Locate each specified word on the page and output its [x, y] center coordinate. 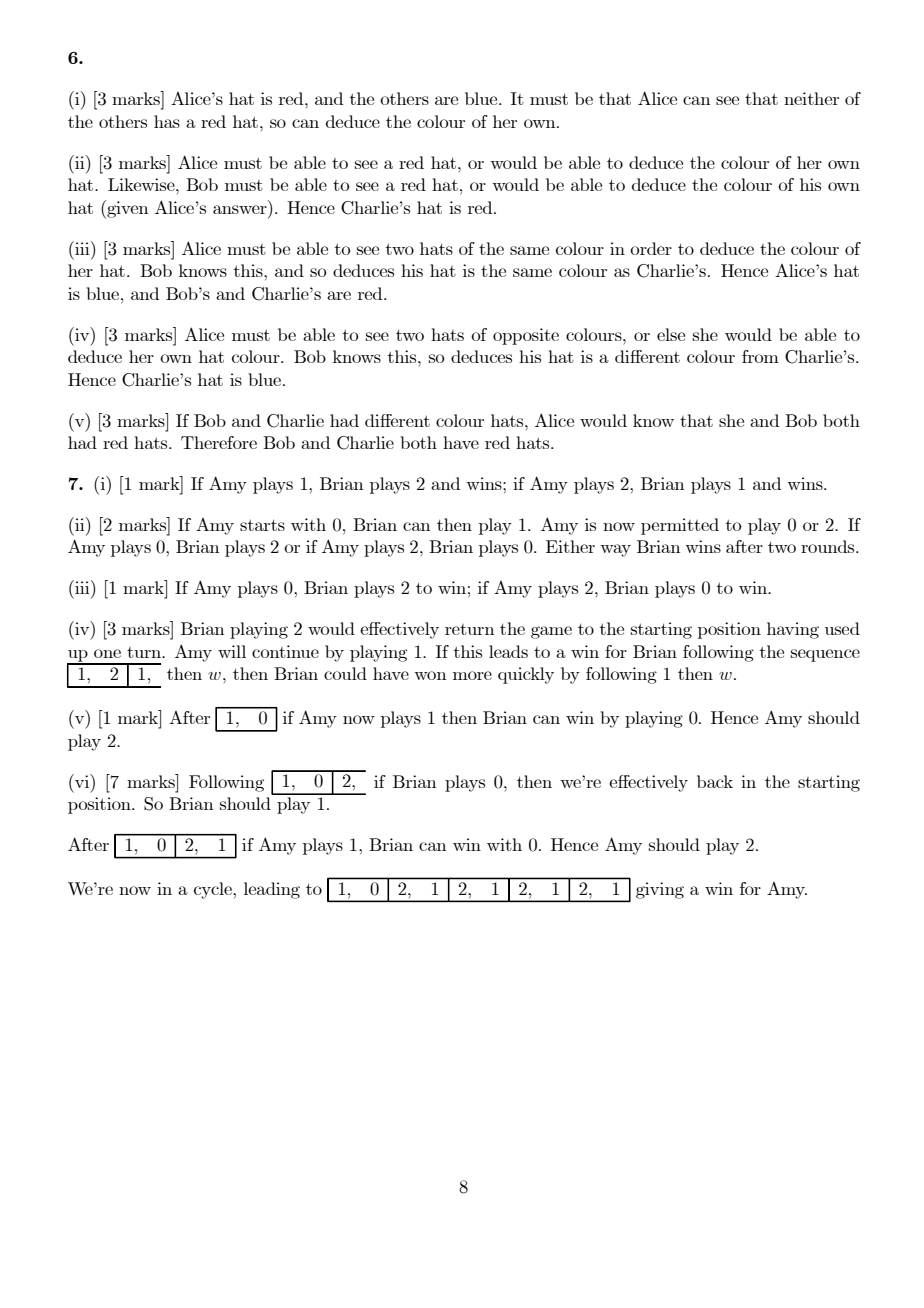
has [167, 121]
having [793, 630]
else [671, 334]
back [715, 781]
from [760, 356]
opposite [526, 336]
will [232, 651]
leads [508, 651]
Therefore [219, 442]
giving [660, 890]
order [651, 248]
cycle [214, 890]
